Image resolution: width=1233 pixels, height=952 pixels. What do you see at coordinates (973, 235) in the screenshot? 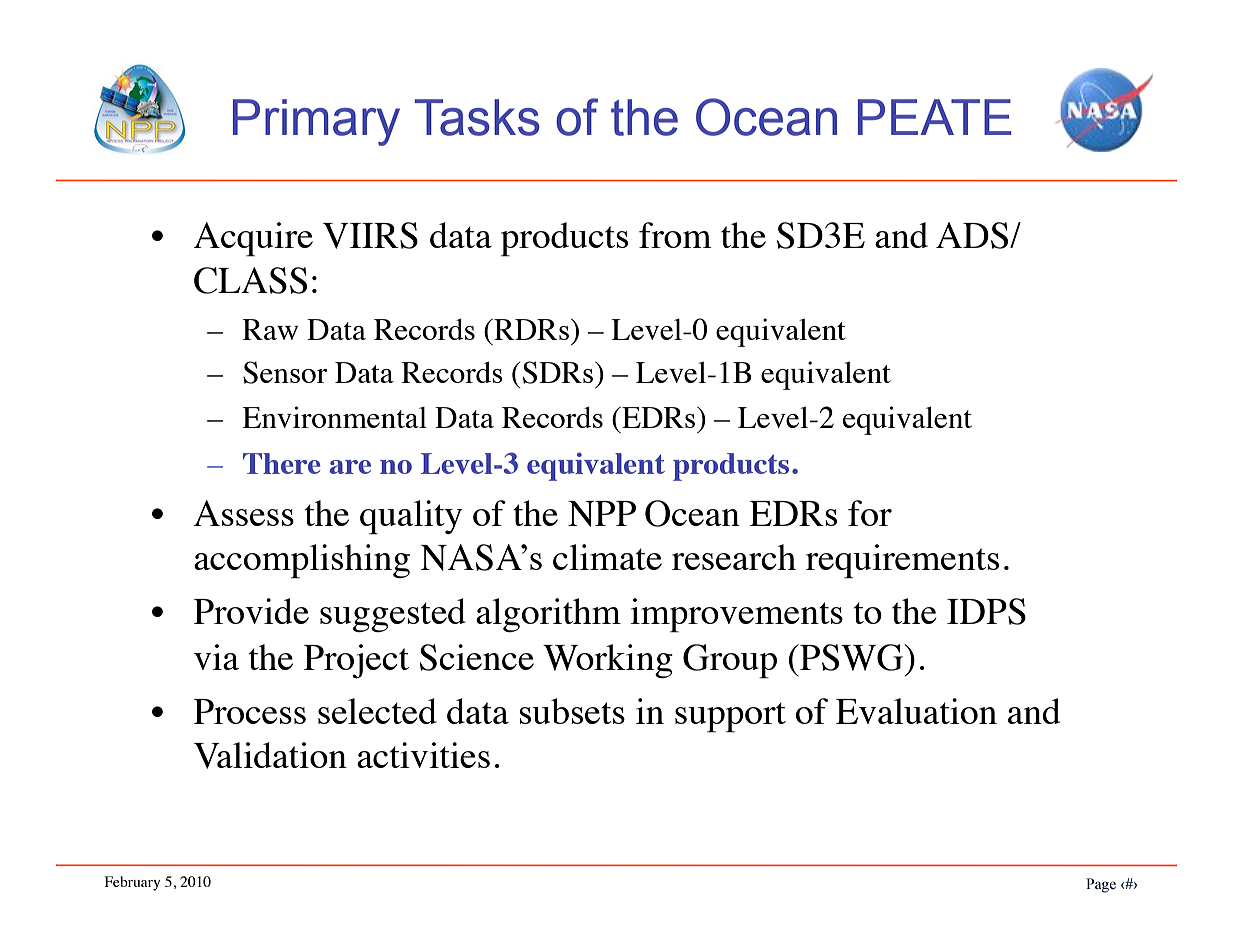
I see `ADS` at bounding box center [973, 235].
